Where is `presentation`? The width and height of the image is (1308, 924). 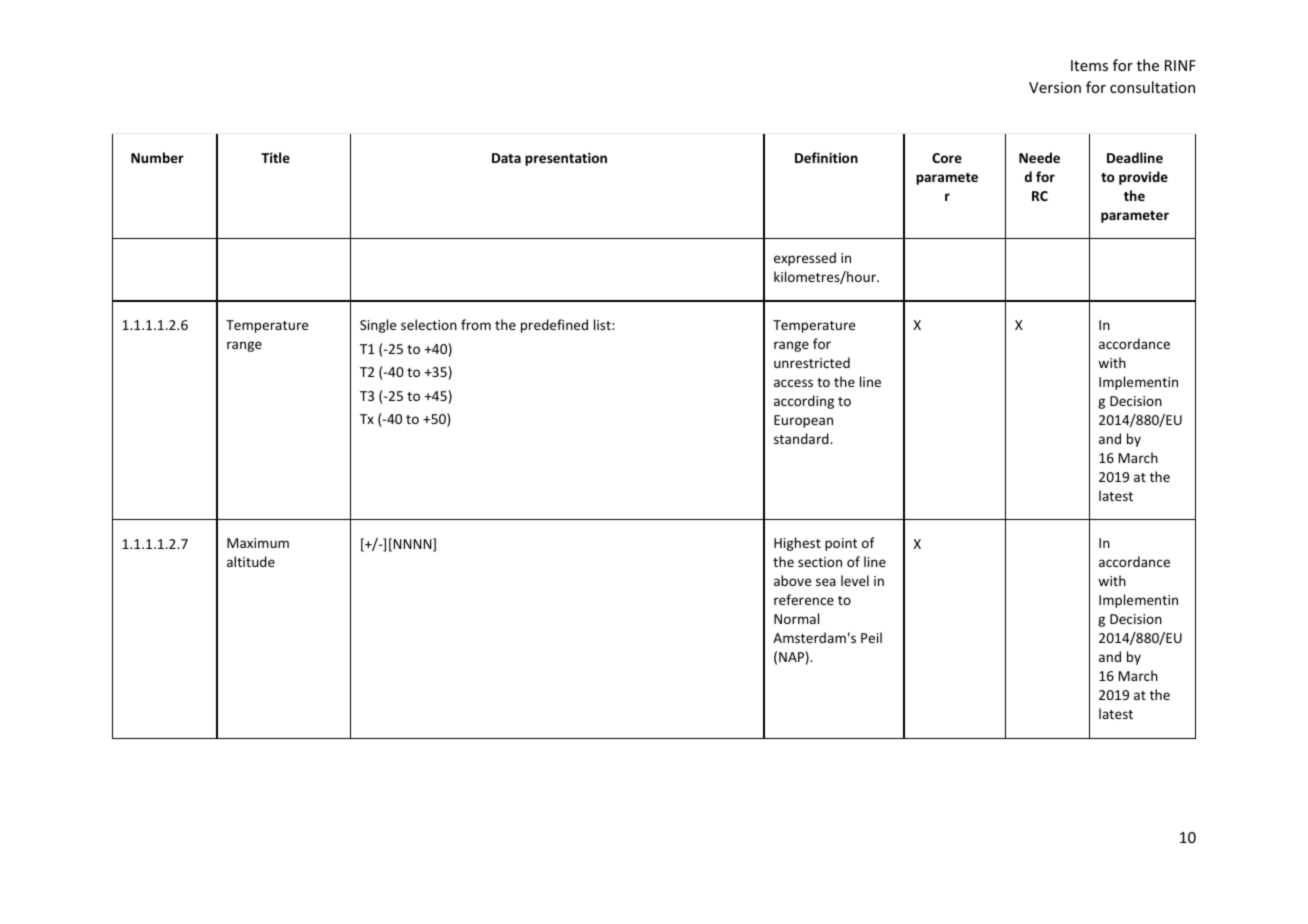 presentation is located at coordinates (566, 159).
